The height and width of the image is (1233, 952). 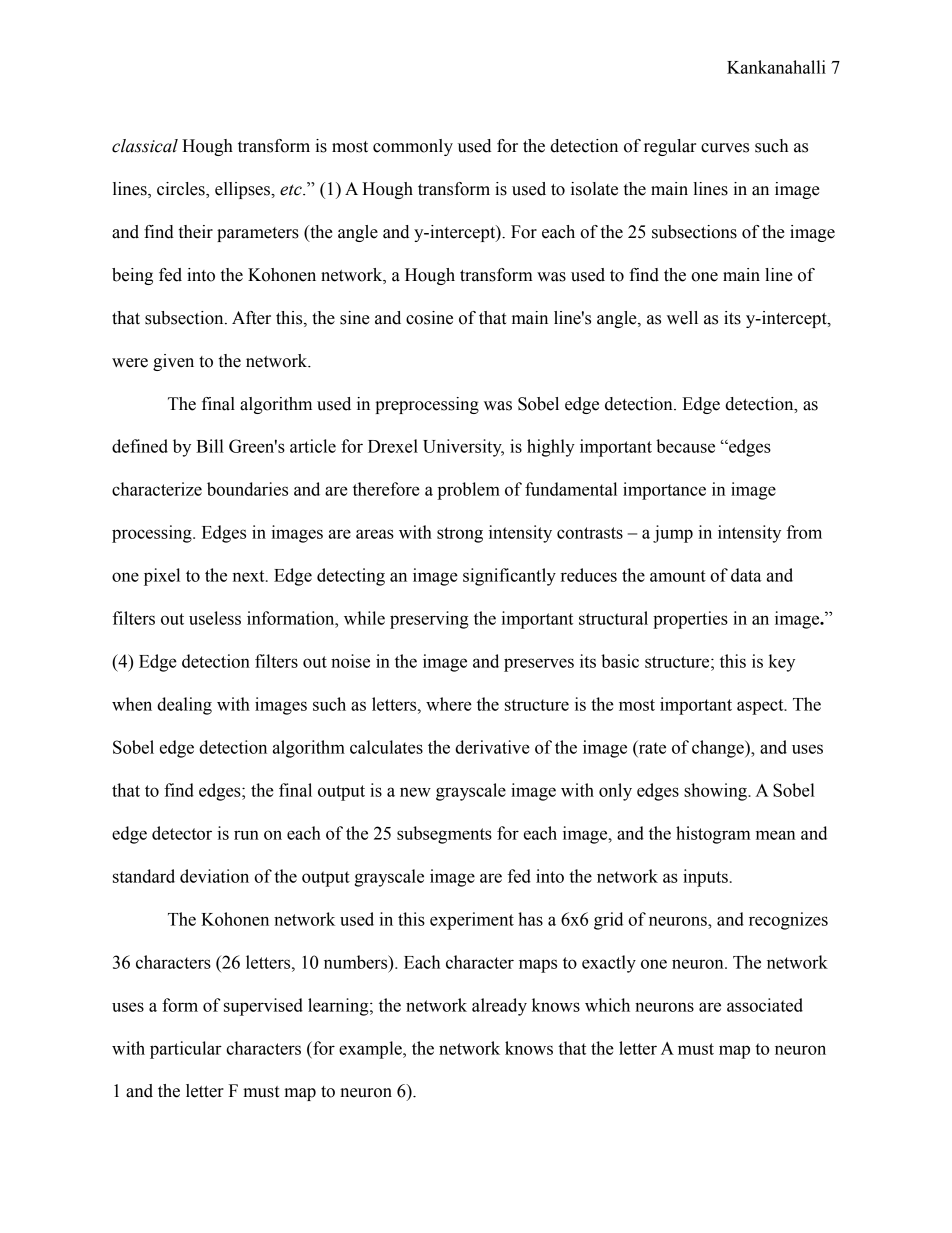 I want to click on useless, so click(x=215, y=618).
